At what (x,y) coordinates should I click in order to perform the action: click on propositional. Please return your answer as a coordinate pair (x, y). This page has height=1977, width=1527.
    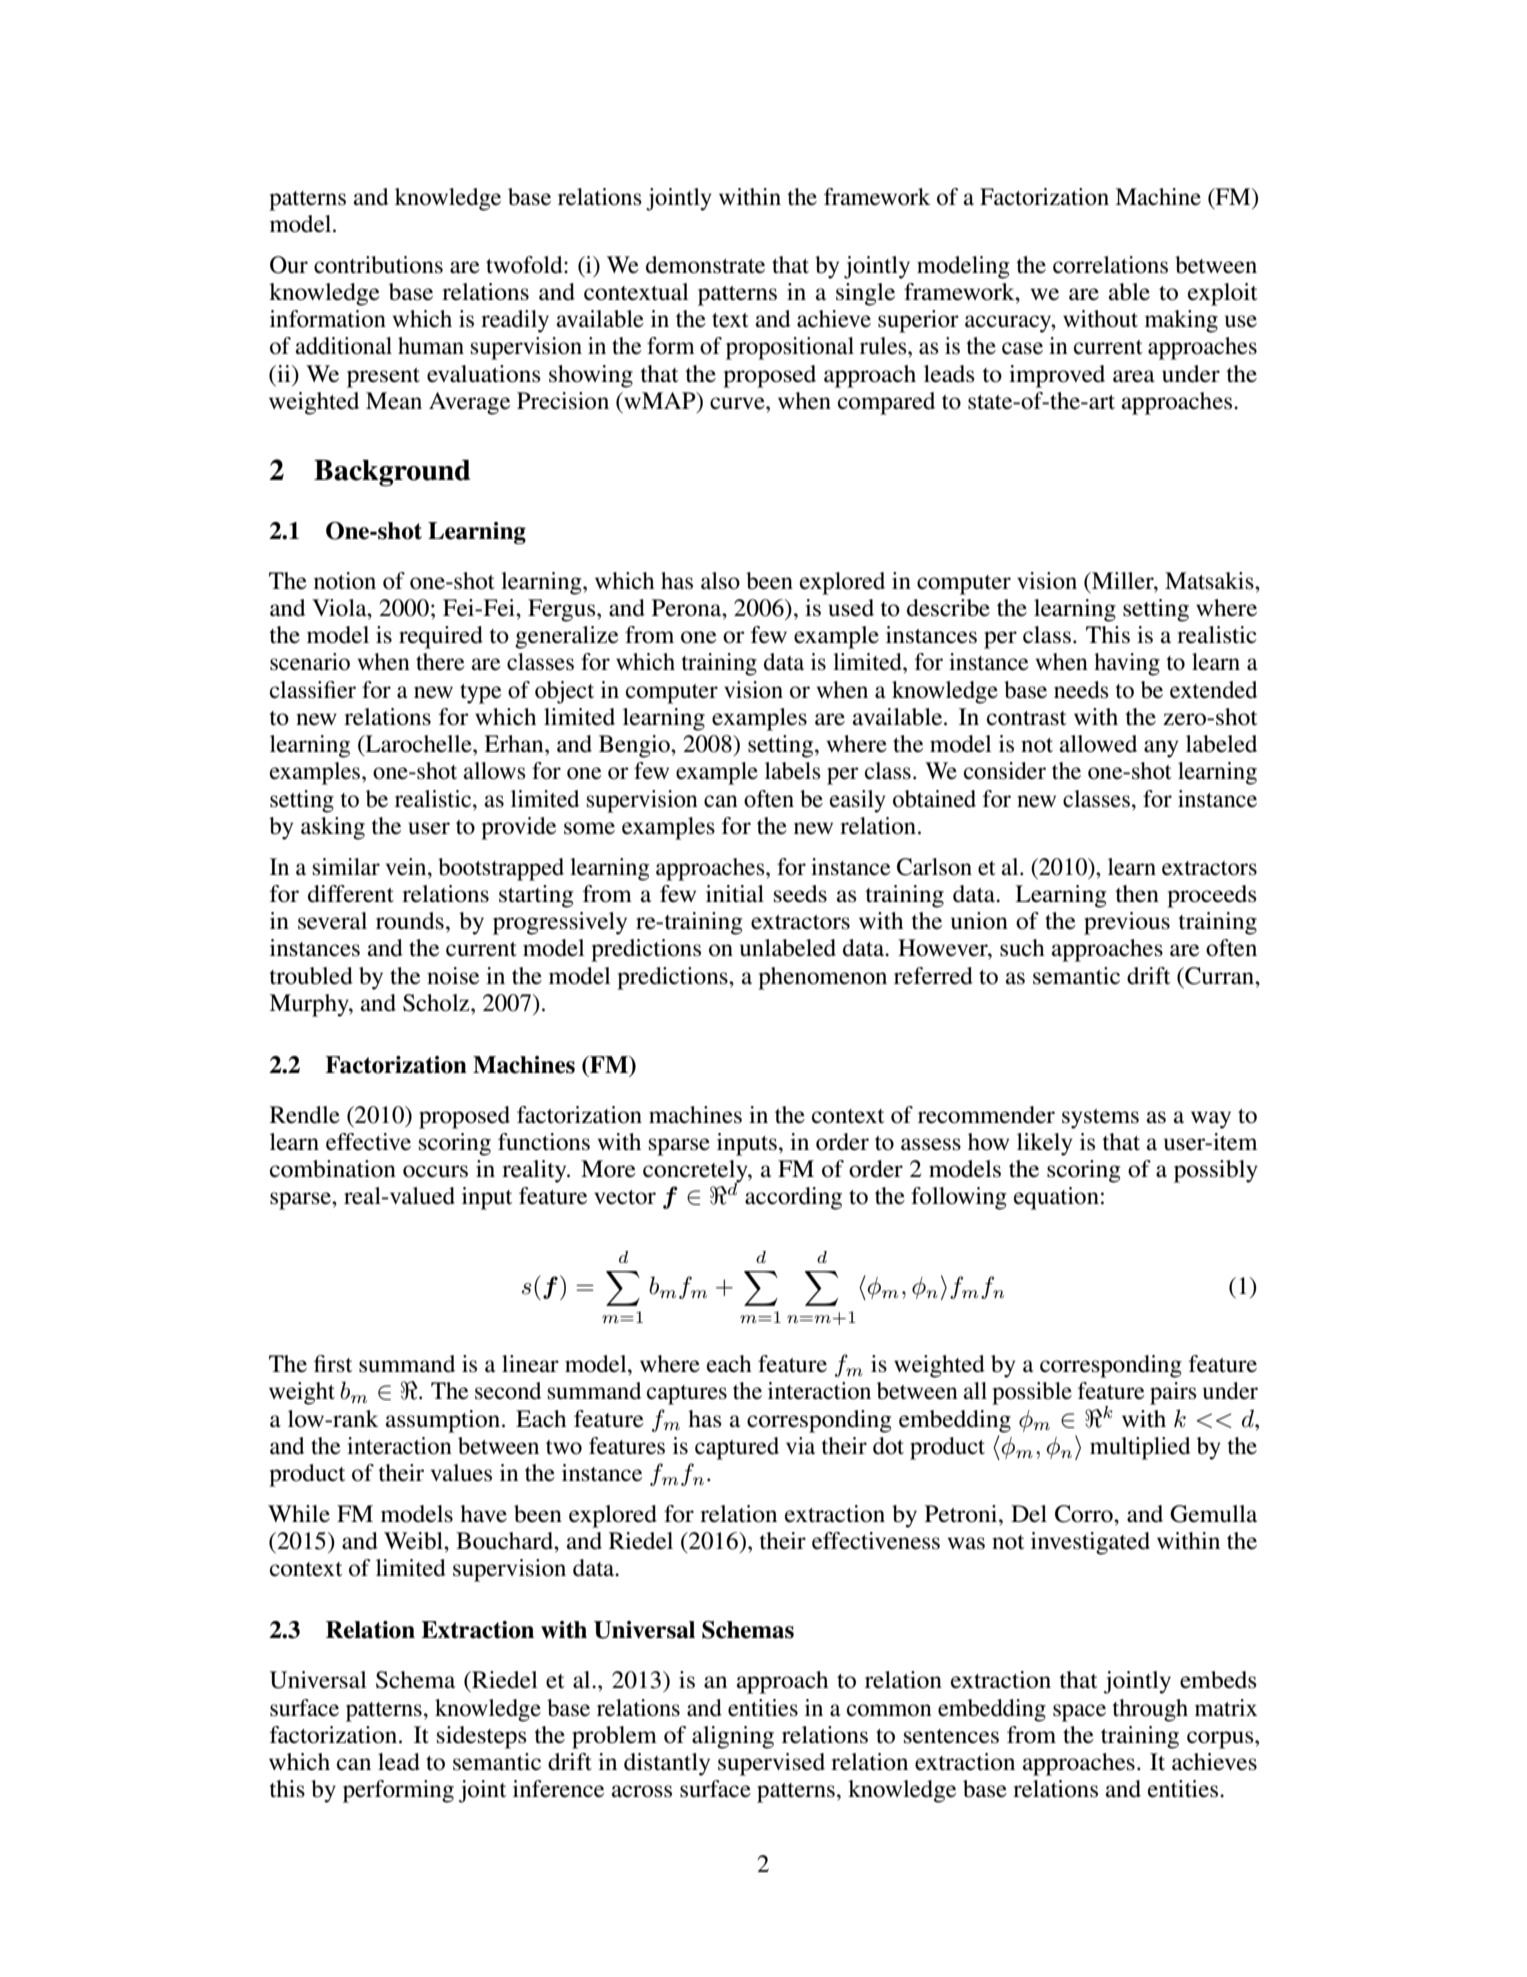
    Looking at the image, I should click on (790, 348).
